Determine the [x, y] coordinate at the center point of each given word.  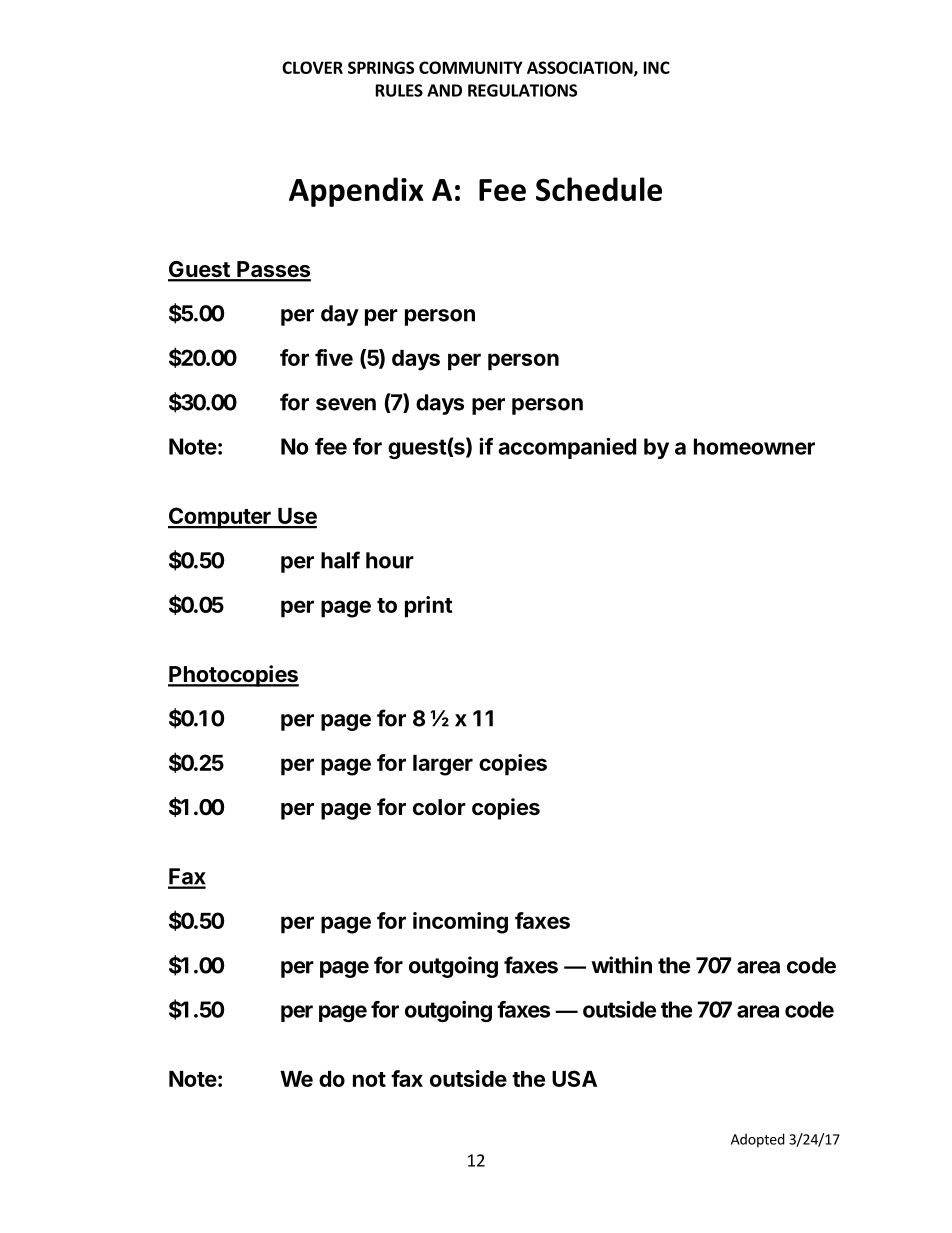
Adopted [758, 1140]
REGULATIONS [522, 90]
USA [574, 1078]
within [621, 965]
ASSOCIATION [581, 68]
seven [346, 404]
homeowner [754, 446]
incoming [460, 923]
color [439, 807]
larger [443, 765]
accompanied [567, 448]
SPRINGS [381, 67]
